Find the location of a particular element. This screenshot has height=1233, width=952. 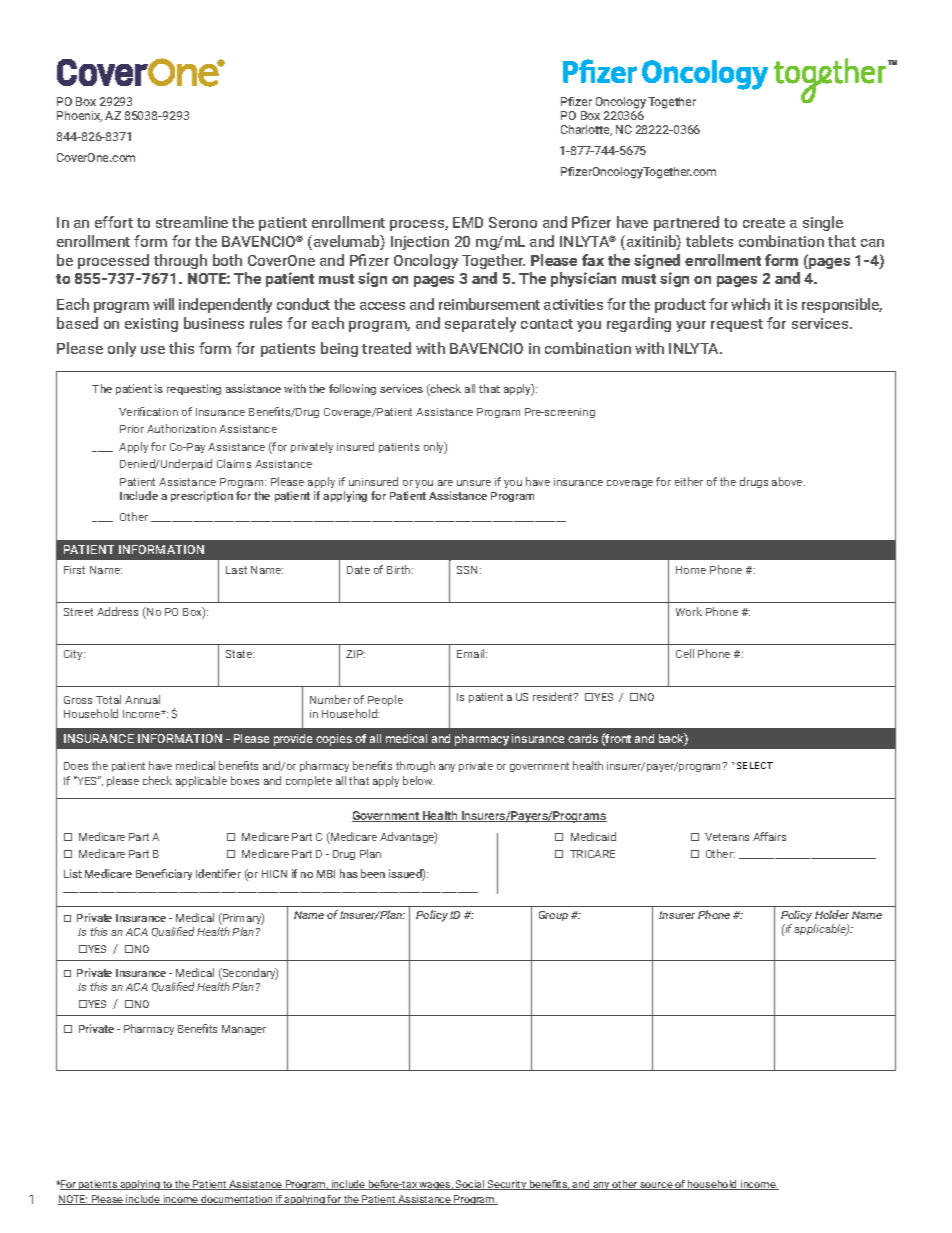

EMD is located at coordinates (468, 222).
